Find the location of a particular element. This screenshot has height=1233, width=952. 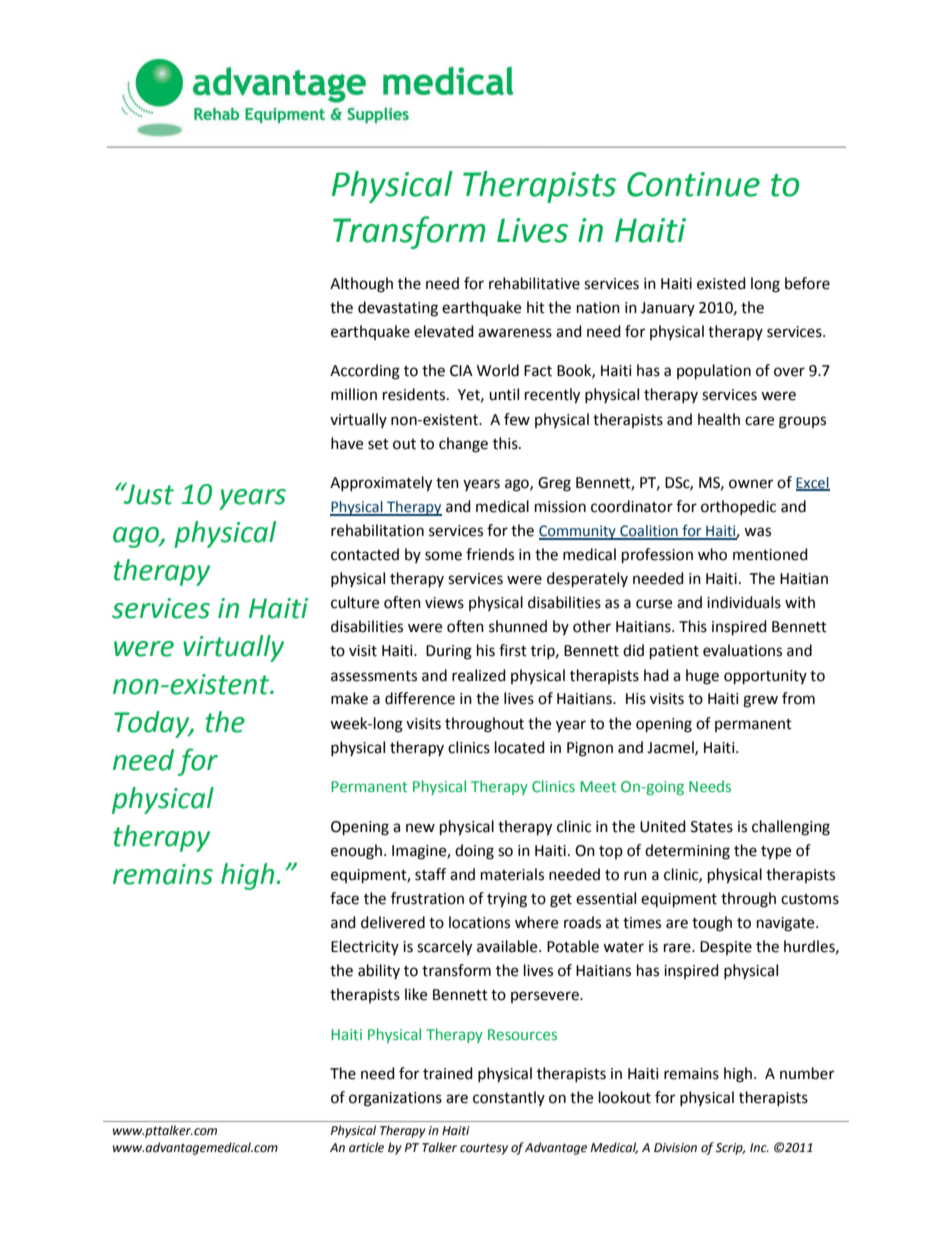

opportunity is located at coordinates (765, 677).
